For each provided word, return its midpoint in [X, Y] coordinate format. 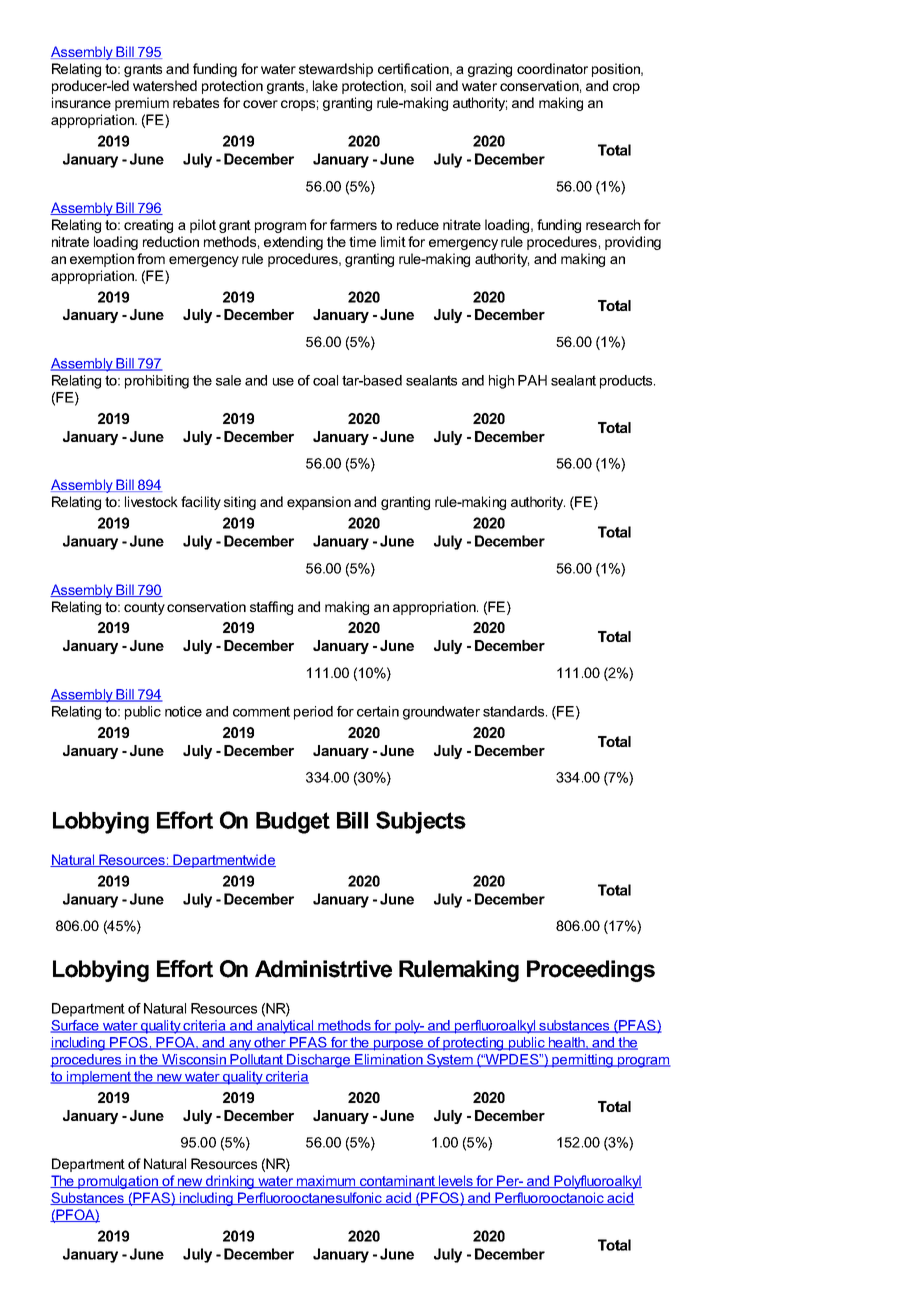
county [144, 608]
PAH [532, 380]
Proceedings [591, 971]
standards [515, 711]
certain [378, 711]
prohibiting [157, 382]
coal [325, 380]
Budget [293, 823]
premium [142, 104]
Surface [75, 1026]
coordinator [552, 68]
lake [325, 85]
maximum [326, 1181]
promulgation [118, 1182]
